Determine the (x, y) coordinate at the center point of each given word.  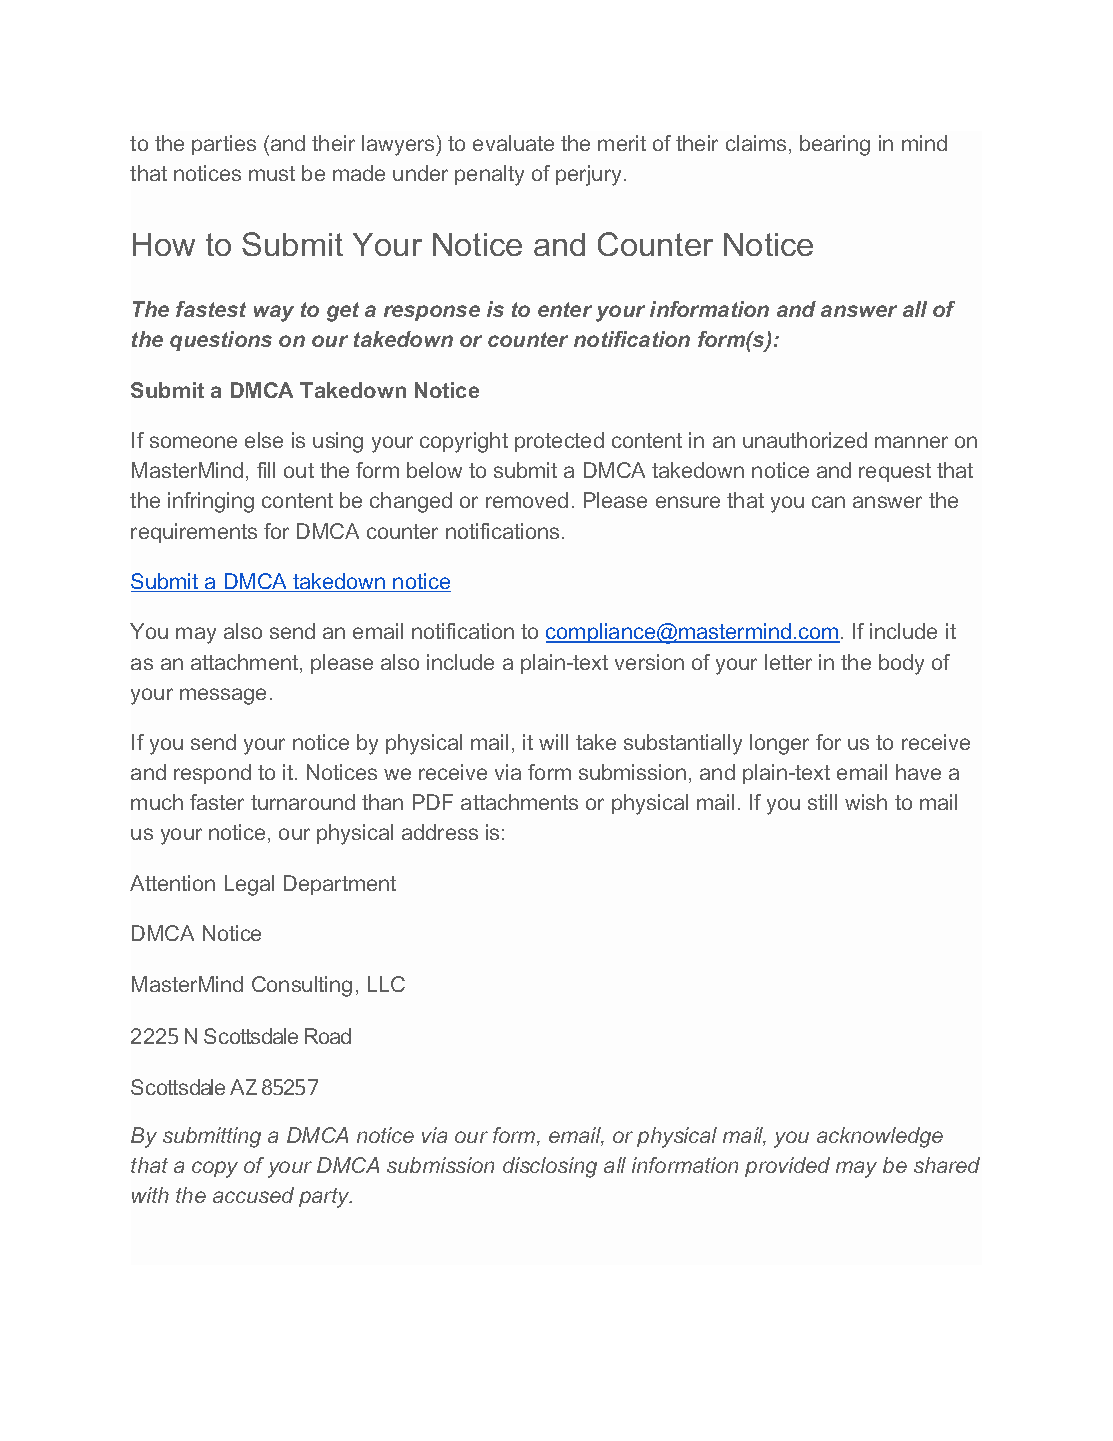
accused (253, 1195)
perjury (588, 175)
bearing (835, 145)
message (223, 696)
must (272, 173)
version (649, 662)
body (901, 664)
